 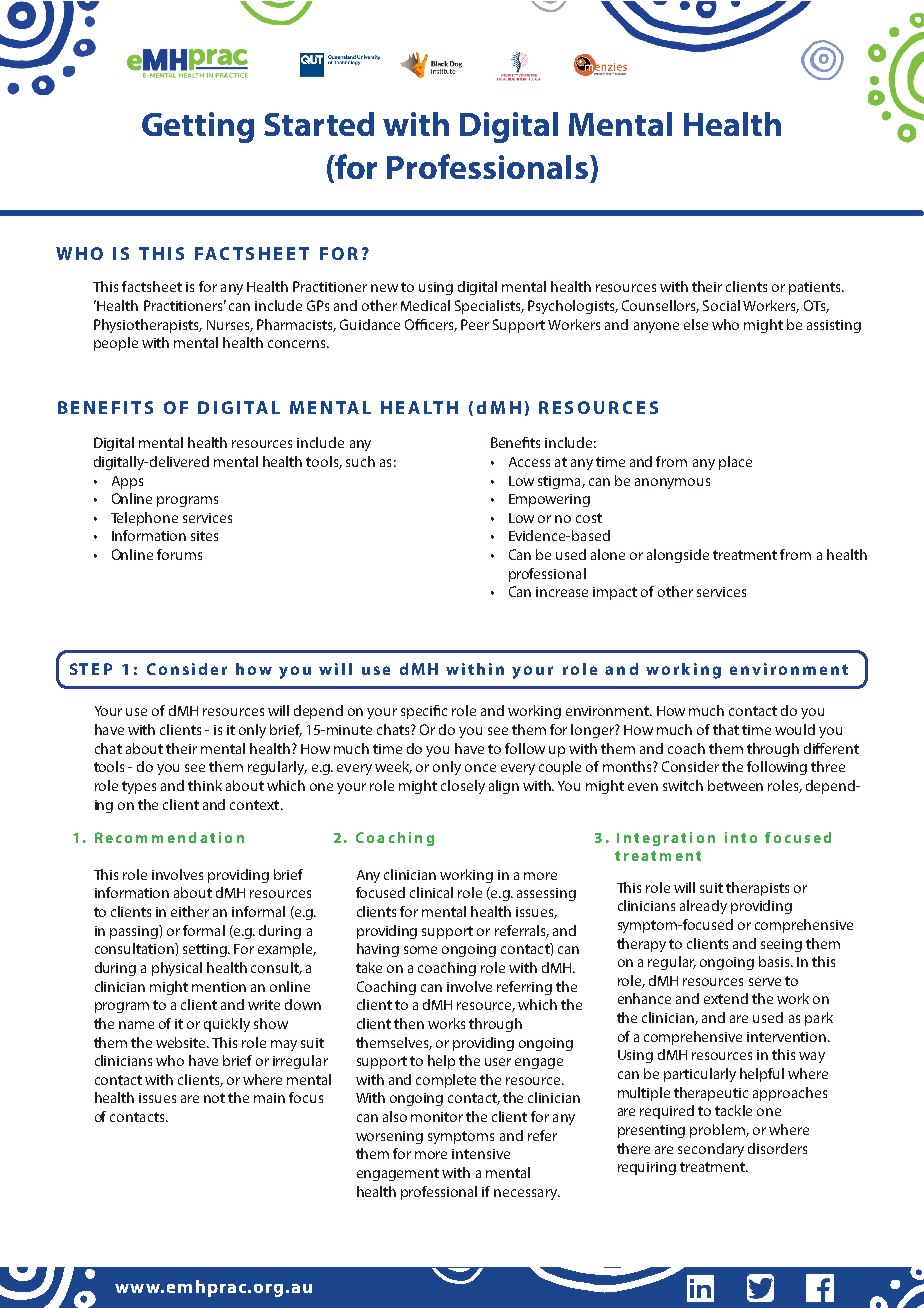 I want to click on forums, so click(x=179, y=554).
